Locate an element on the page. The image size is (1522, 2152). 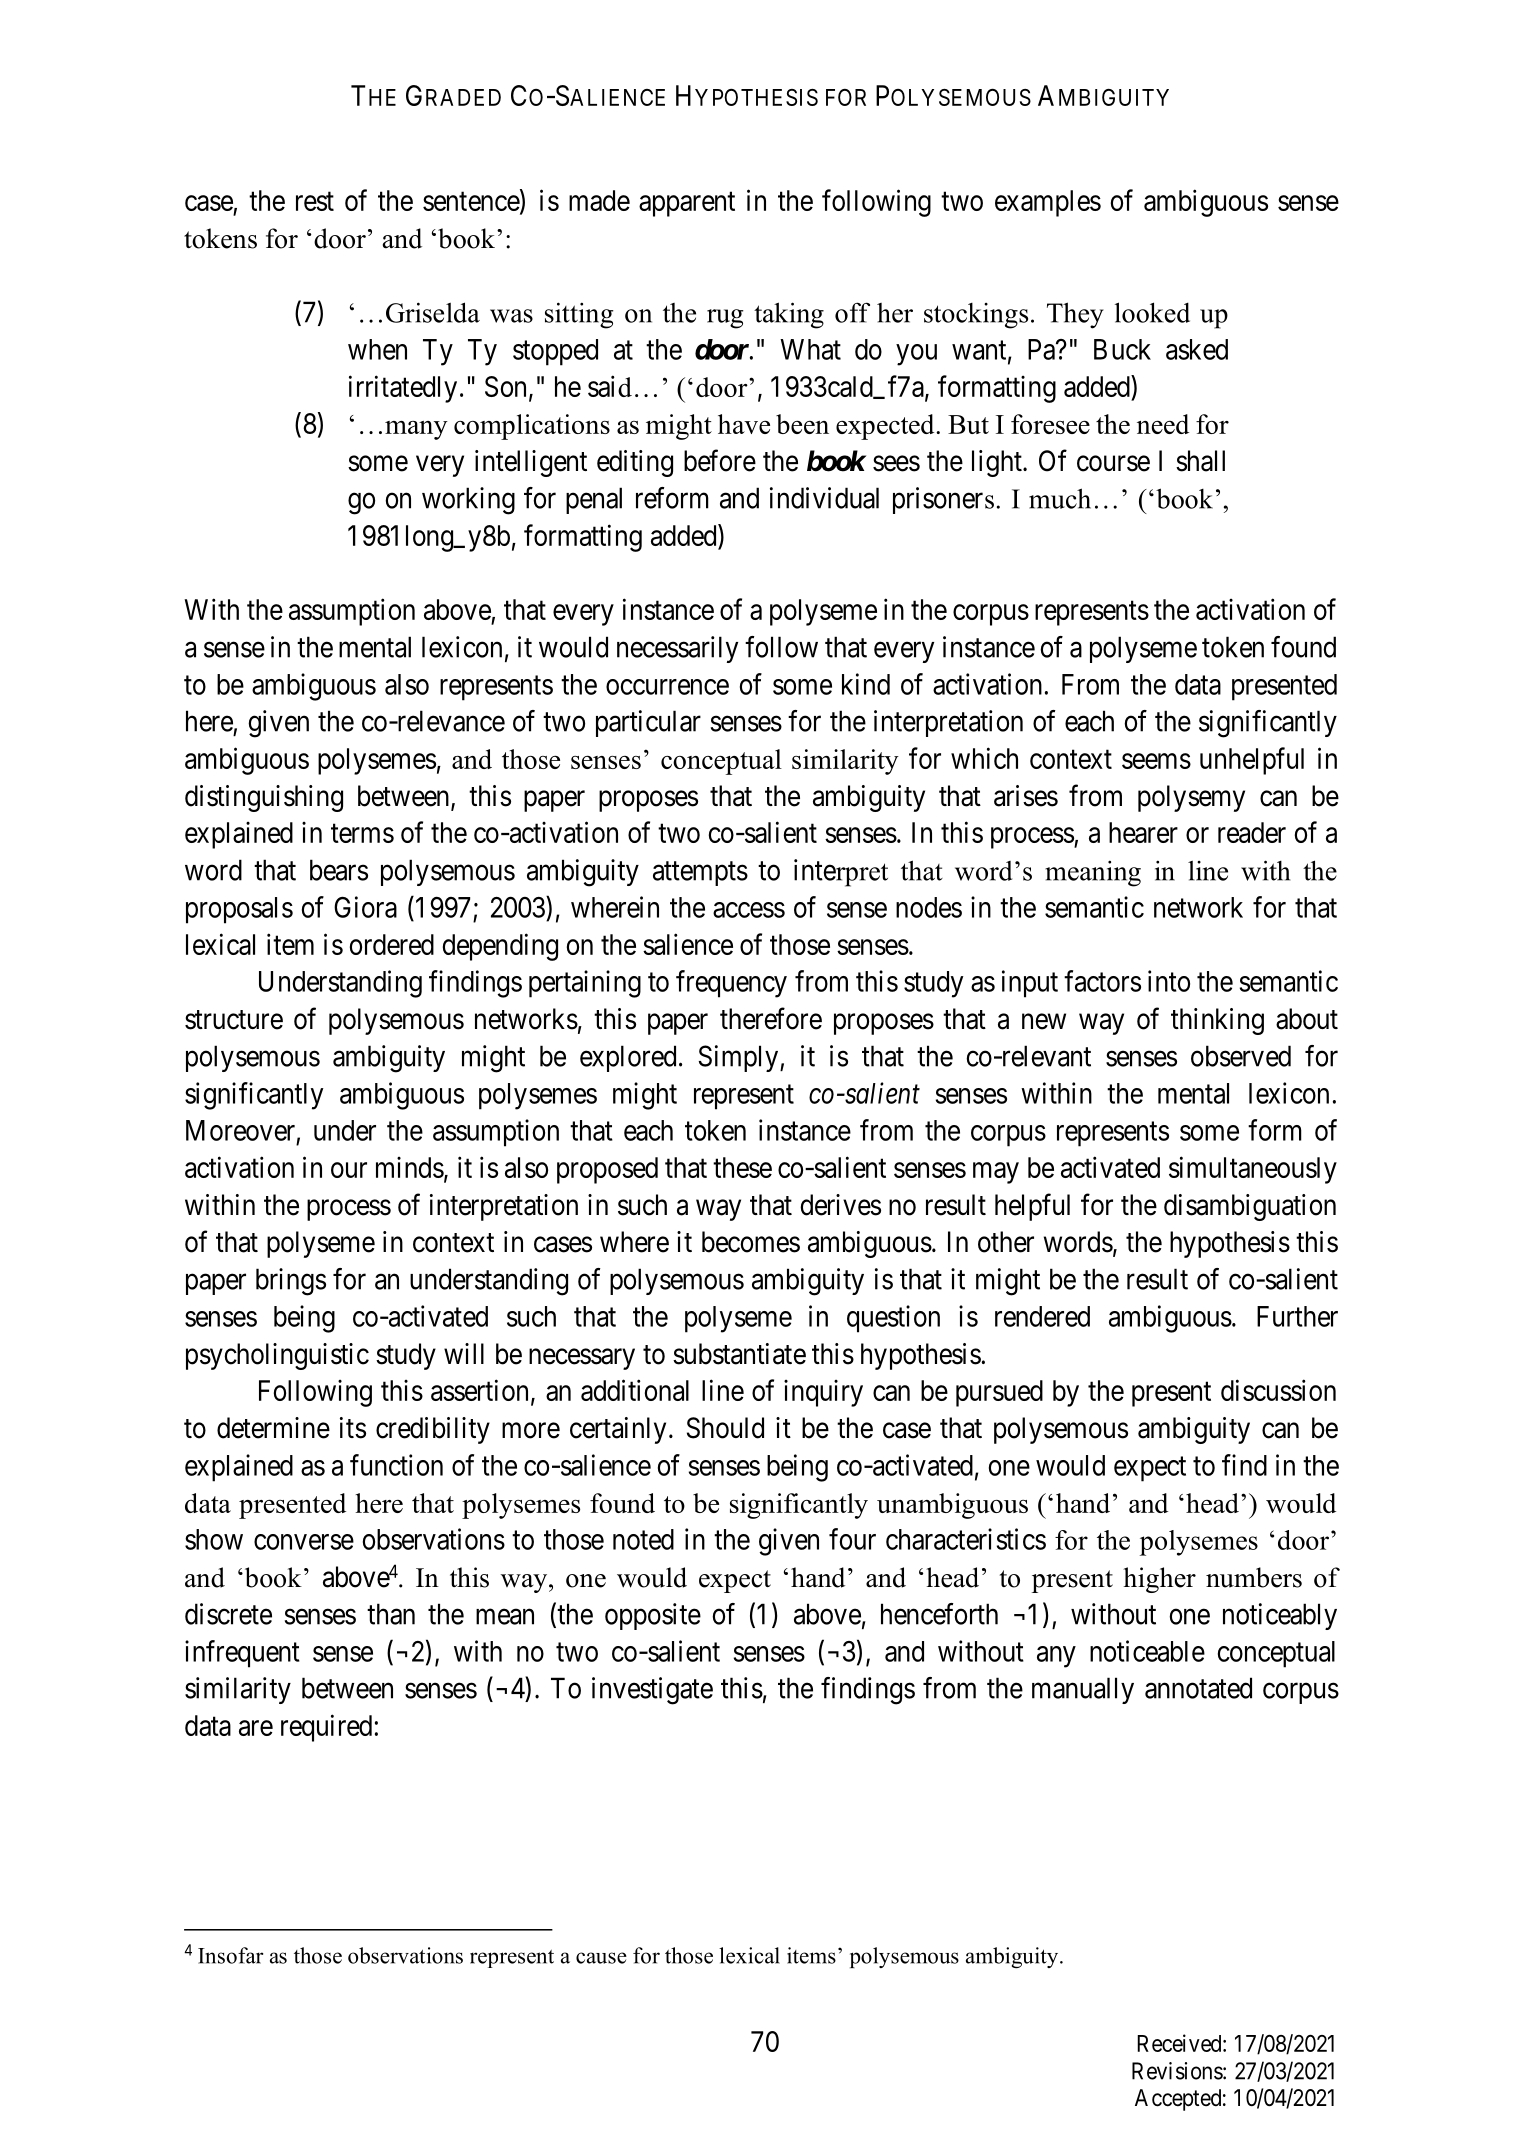
distinguishing is located at coordinates (264, 798).
